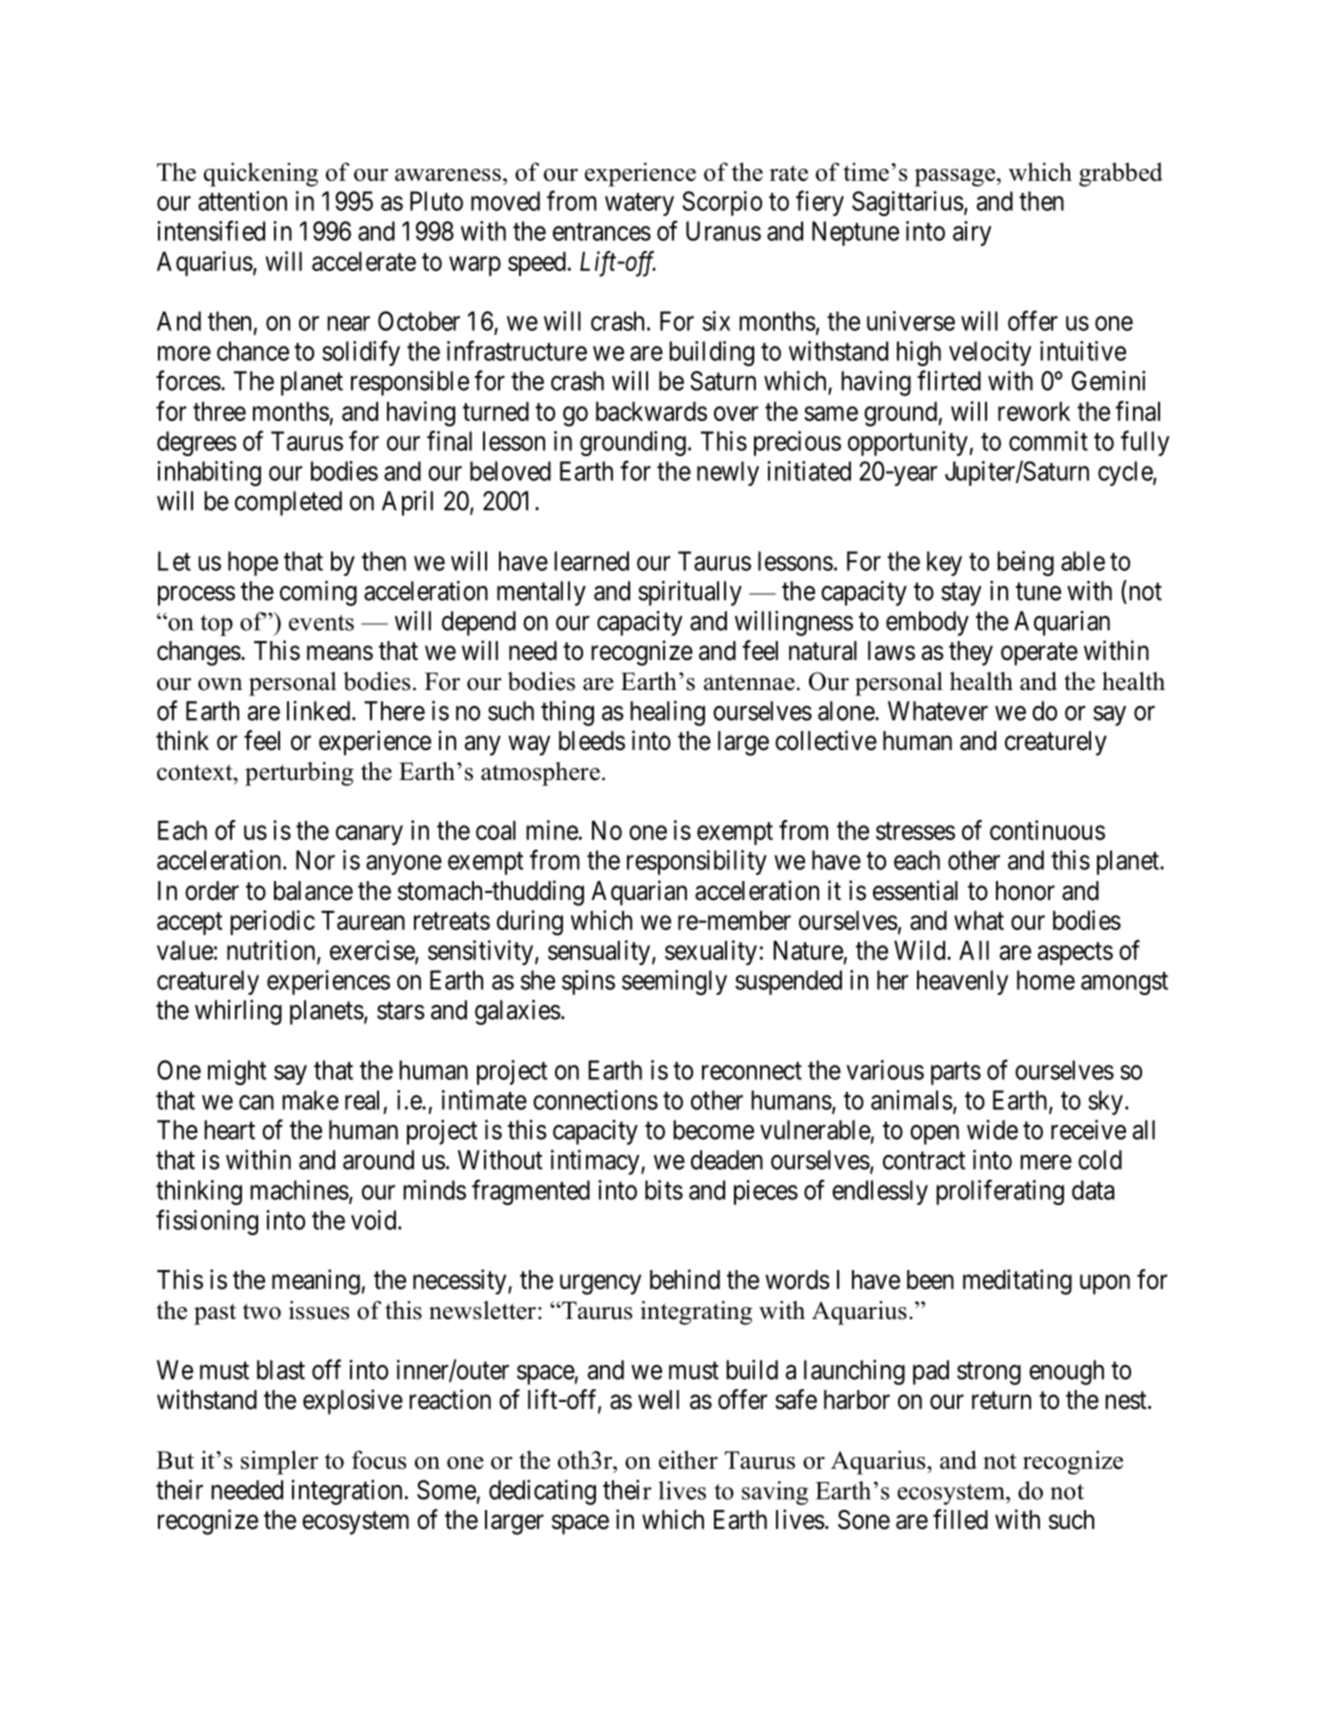  I want to click on filled, so click(960, 1519).
